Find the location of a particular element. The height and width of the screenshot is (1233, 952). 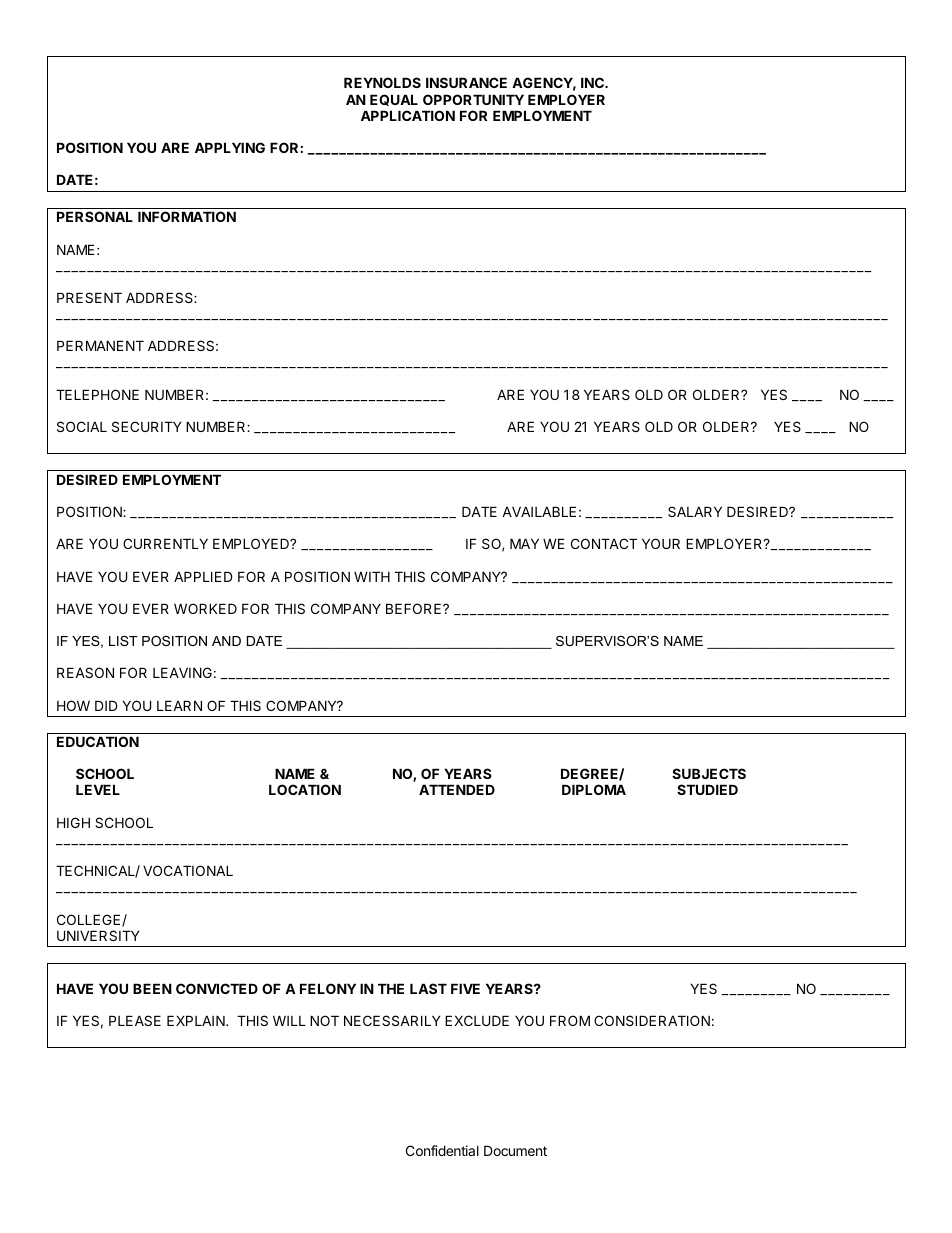

WITH is located at coordinates (372, 576).
